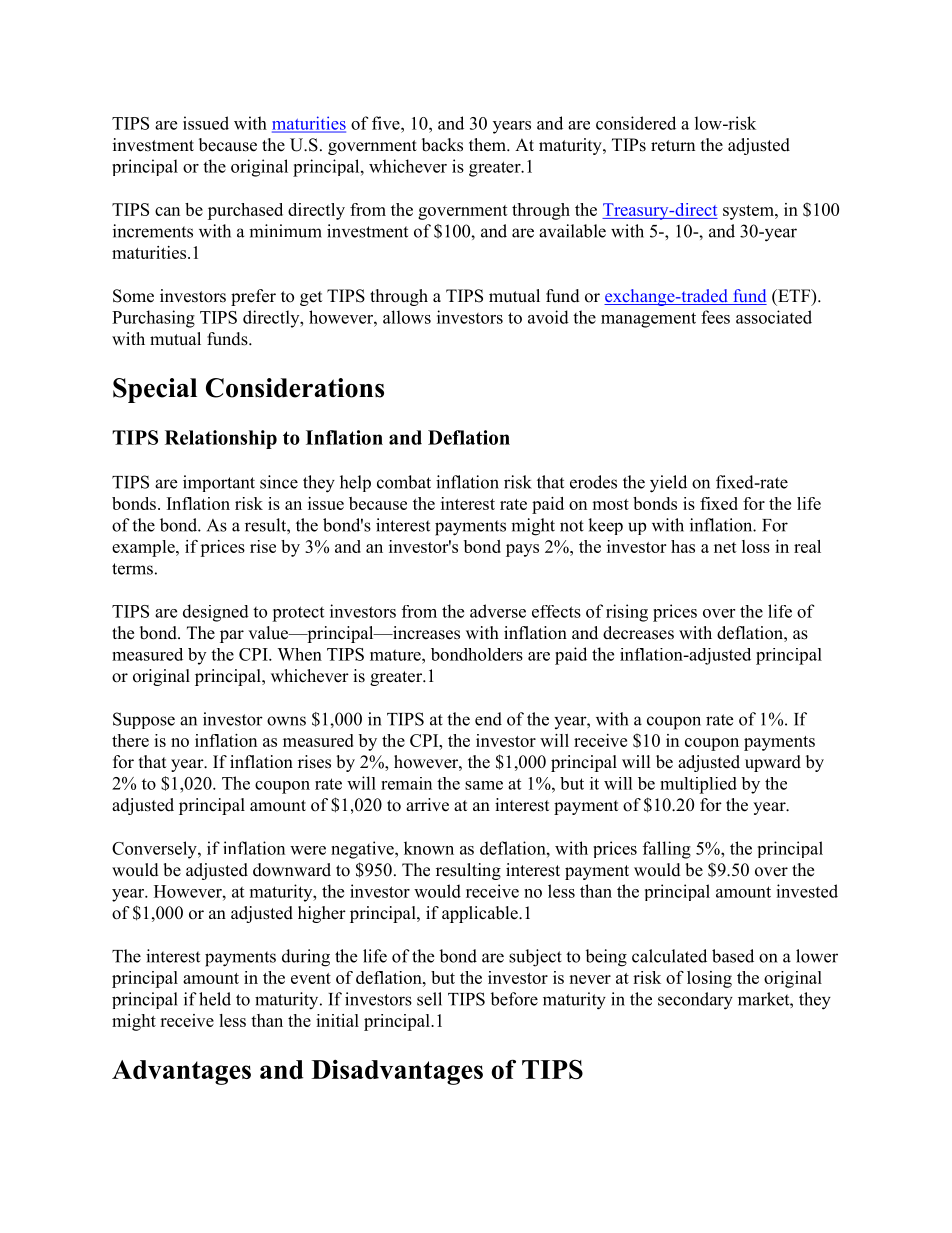  I want to click on multiplied, so click(698, 785).
